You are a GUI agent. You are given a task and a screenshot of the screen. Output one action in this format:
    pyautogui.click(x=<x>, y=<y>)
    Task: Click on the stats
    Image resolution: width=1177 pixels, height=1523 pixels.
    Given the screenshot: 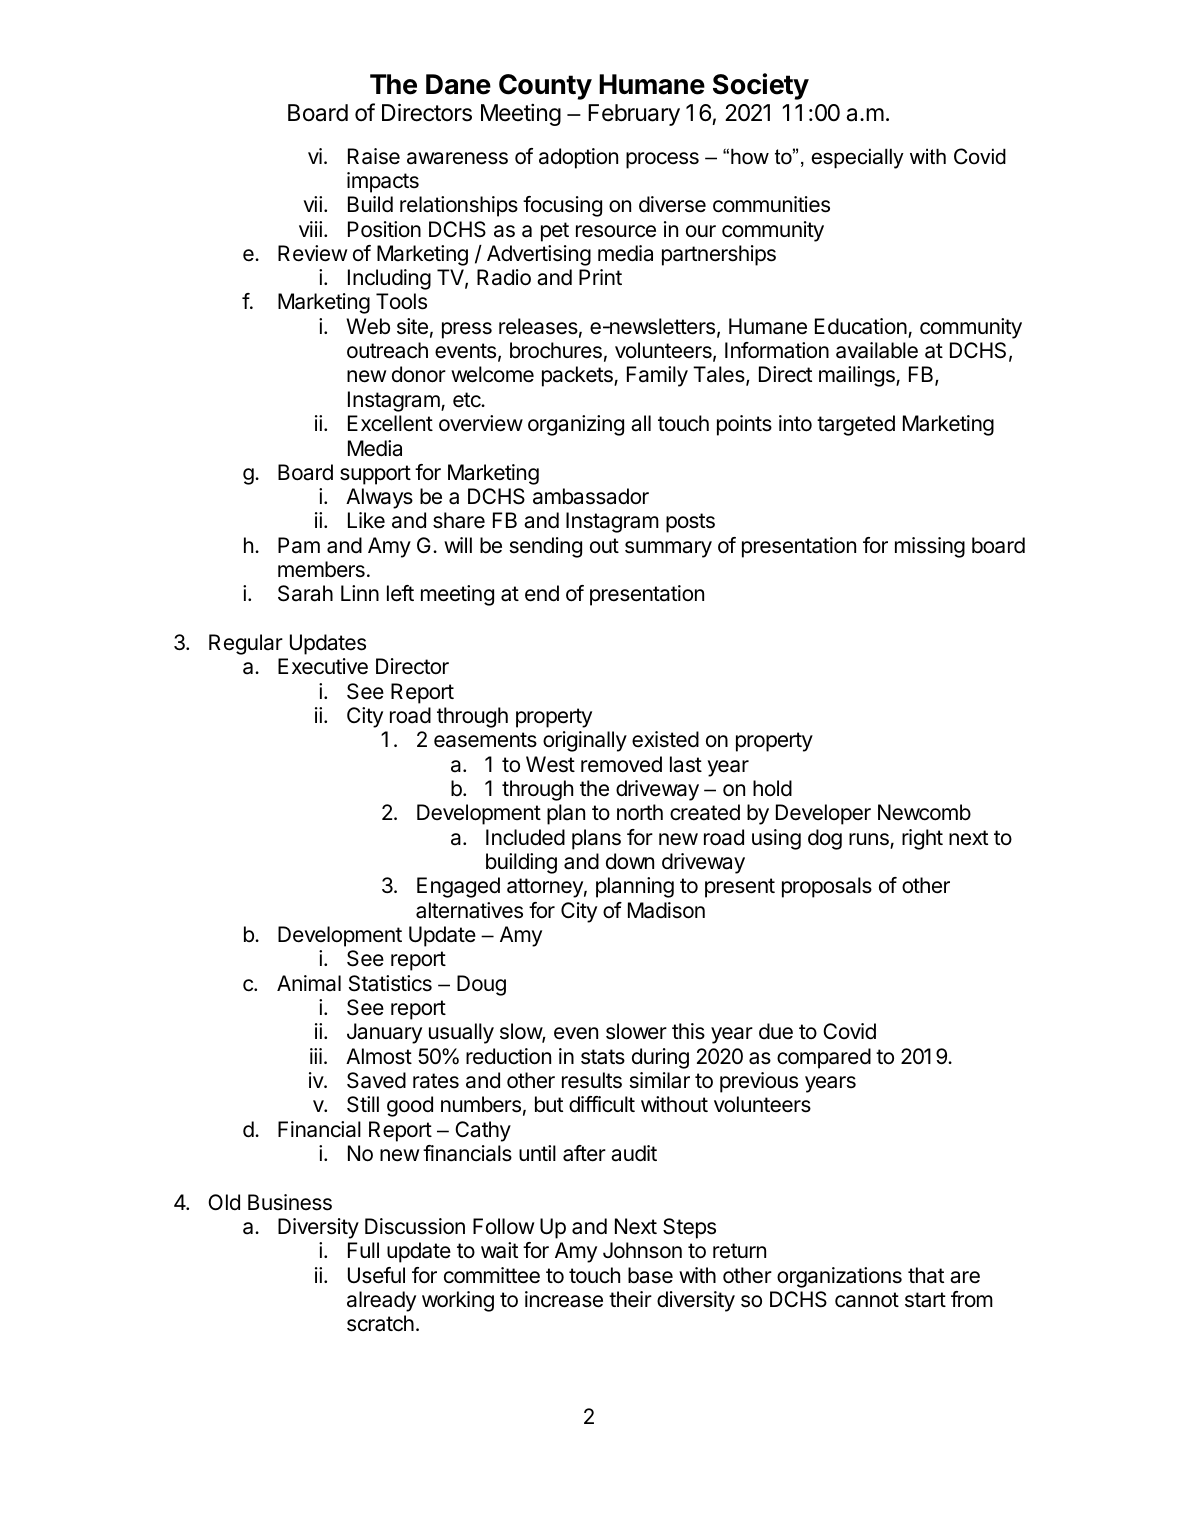 What is the action you would take?
    pyautogui.click(x=603, y=1057)
